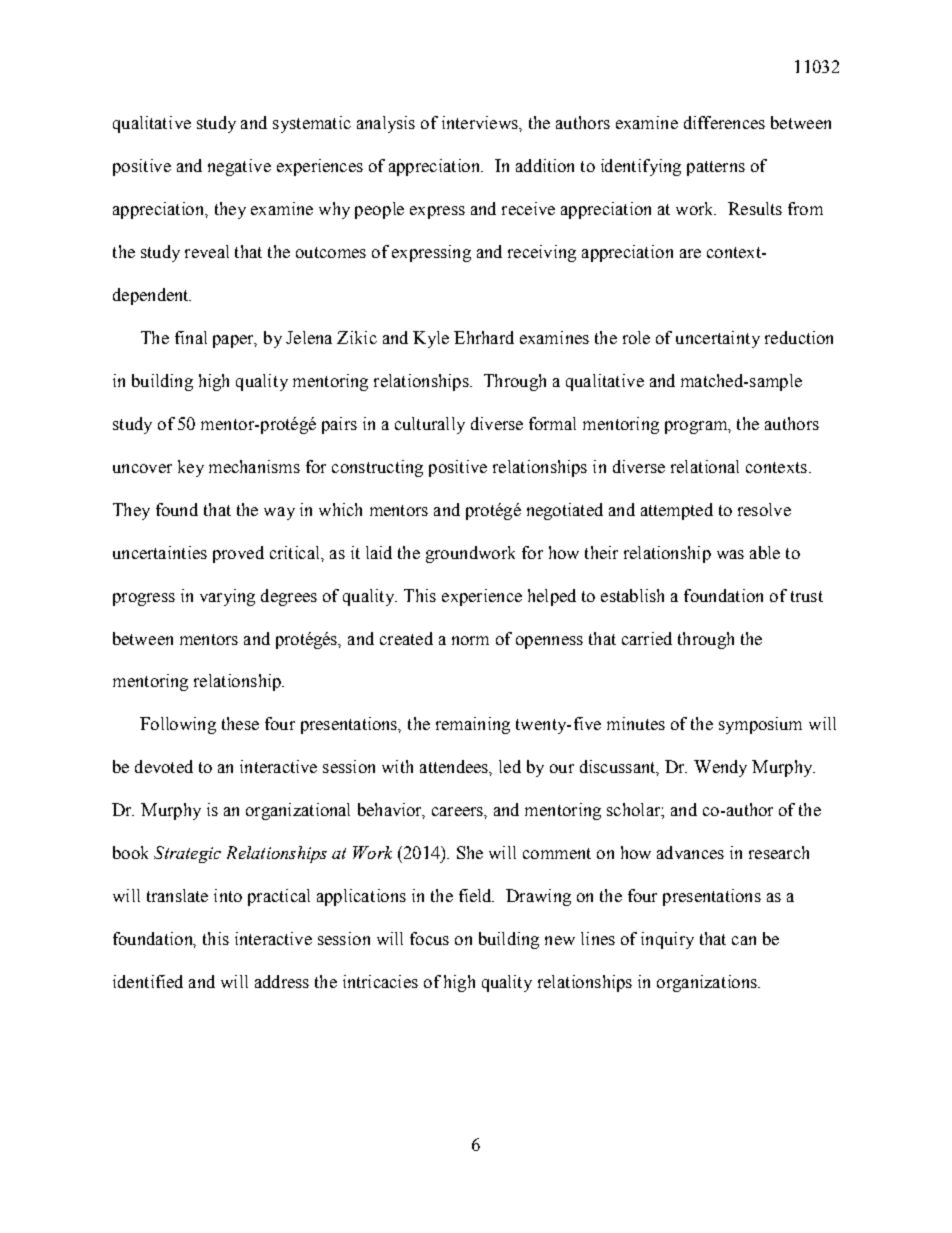 This screenshot has height=1233, width=952. Describe the element at coordinates (239, 167) in the screenshot. I see `negative` at that location.
